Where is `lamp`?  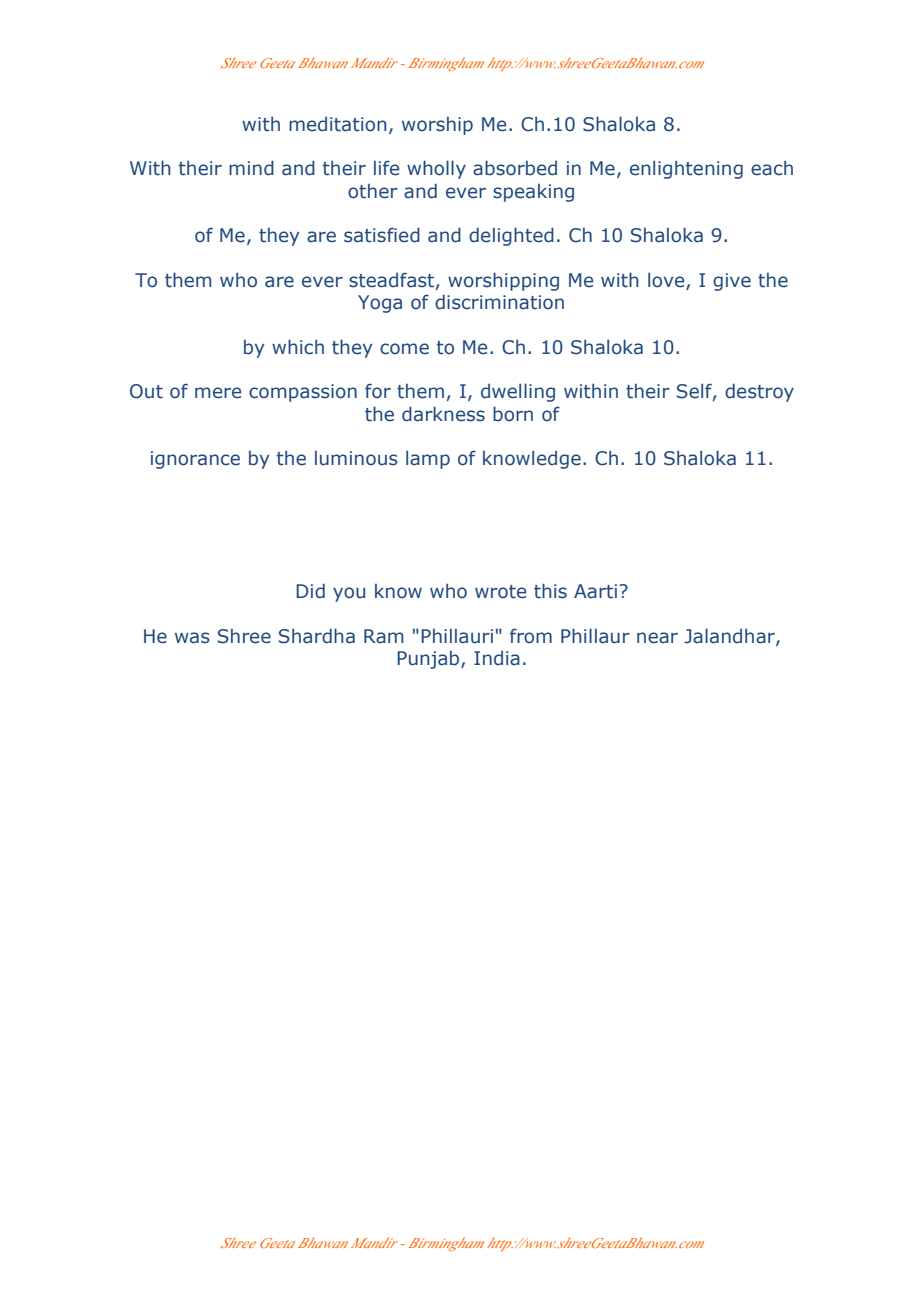
lamp is located at coordinates (428, 460).
